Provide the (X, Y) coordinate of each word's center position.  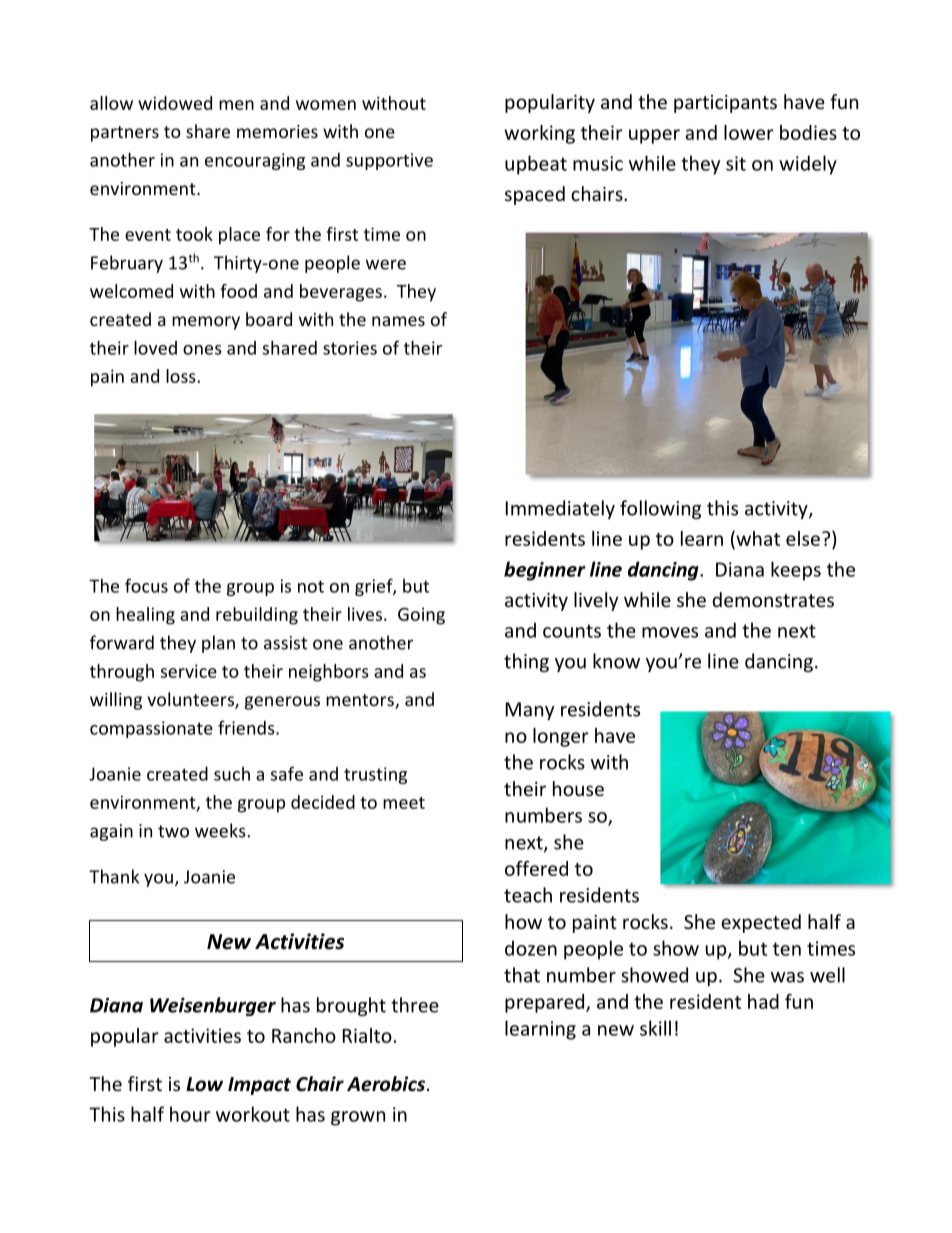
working (539, 134)
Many (530, 711)
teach (528, 895)
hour (190, 1114)
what (757, 538)
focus (146, 585)
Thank (114, 876)
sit (736, 163)
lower (749, 132)
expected (761, 923)
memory (206, 323)
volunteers (191, 700)
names (398, 321)
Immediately (560, 509)
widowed (175, 103)
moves (670, 632)
